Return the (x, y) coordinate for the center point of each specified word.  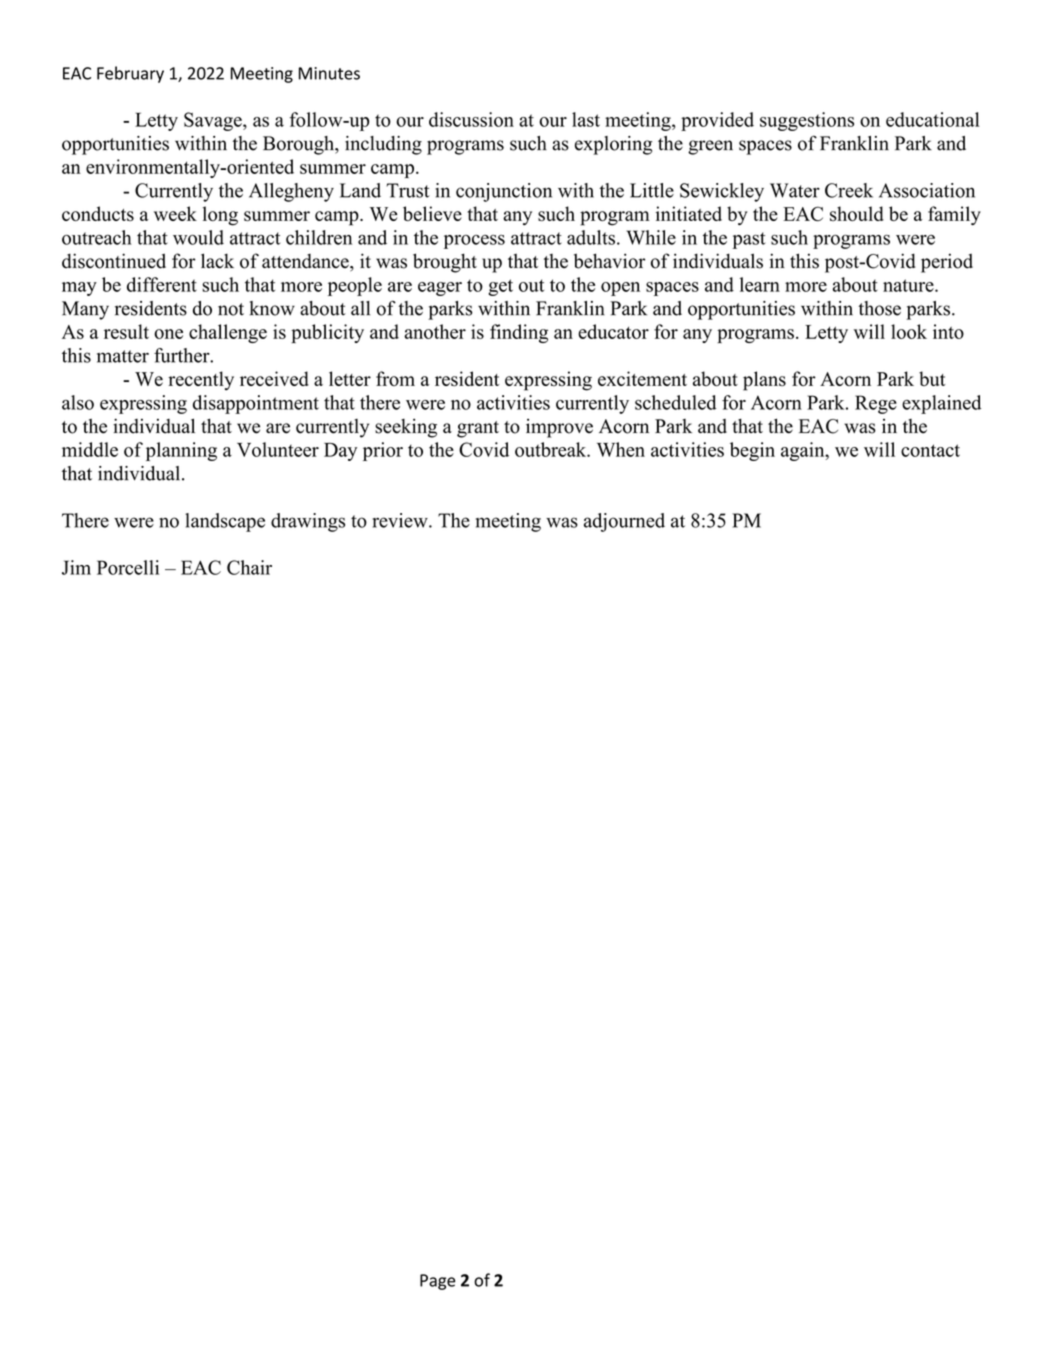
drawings (308, 522)
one (168, 334)
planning (181, 451)
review (401, 520)
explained (941, 404)
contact (930, 450)
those (879, 308)
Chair (249, 567)
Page (437, 1282)
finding (519, 333)
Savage (214, 121)
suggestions (807, 121)
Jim (76, 567)
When (621, 449)
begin (752, 451)
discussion (471, 119)
